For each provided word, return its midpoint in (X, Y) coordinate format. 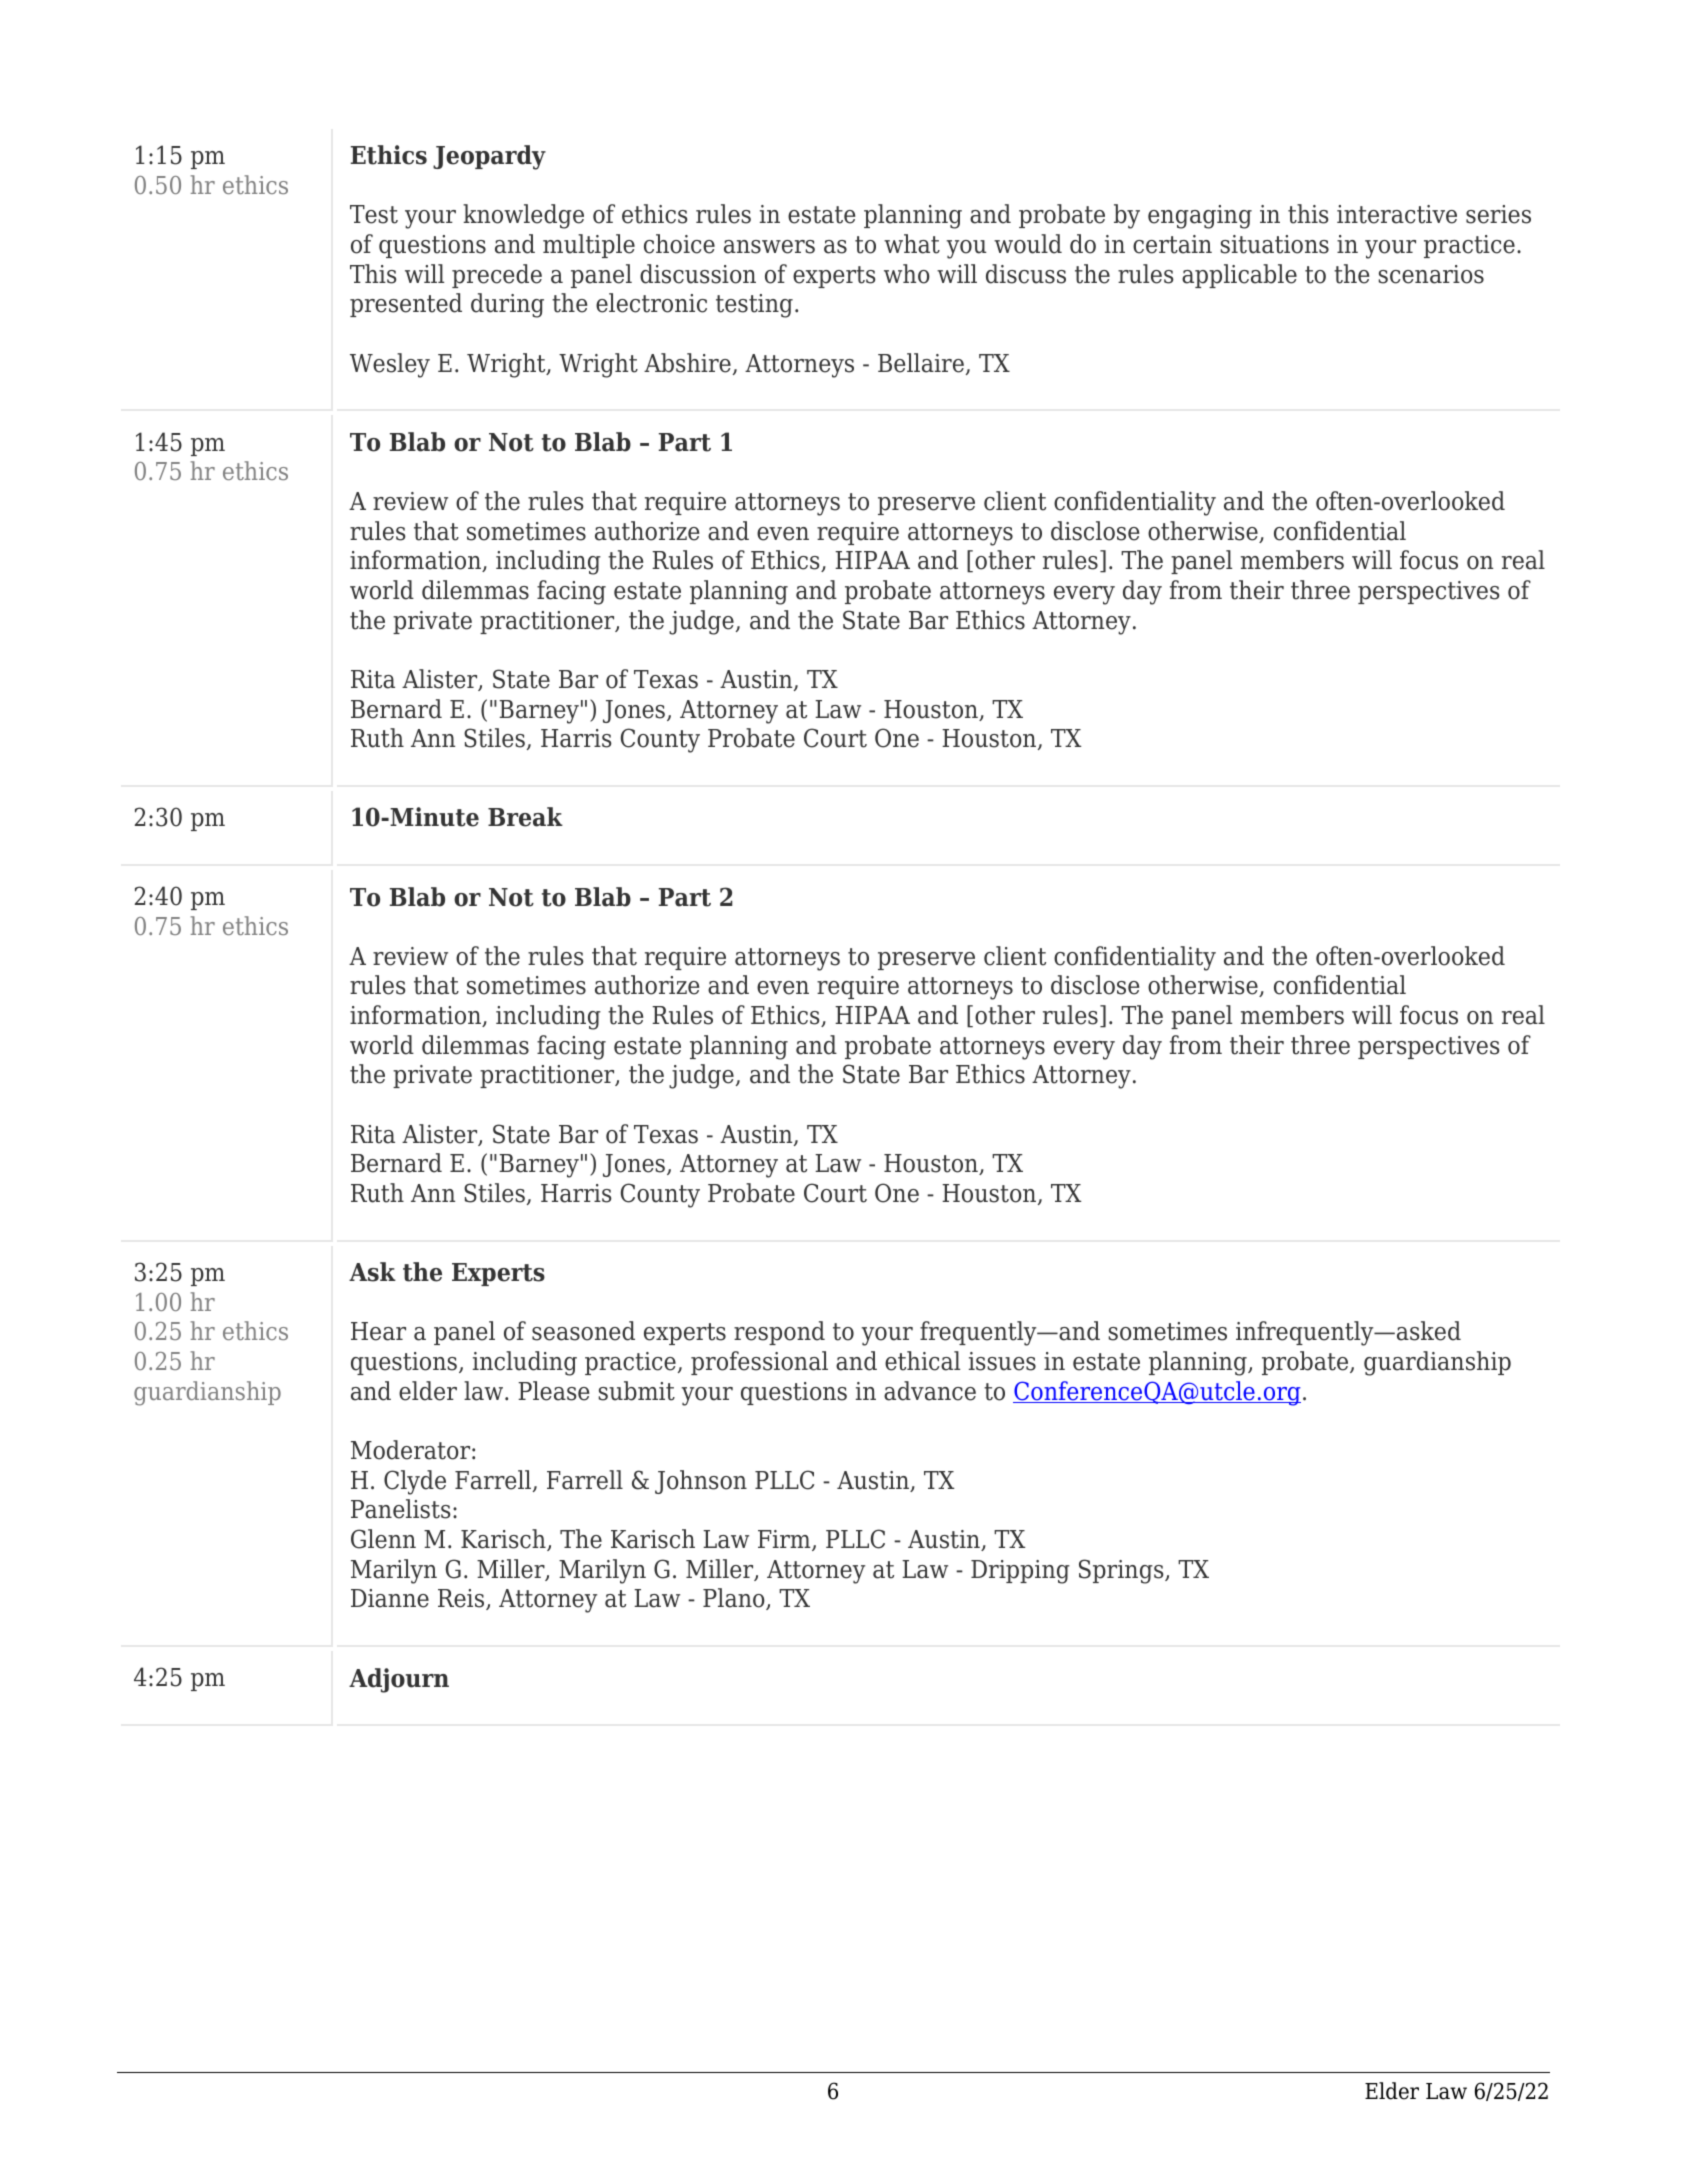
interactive (1397, 214)
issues (1002, 1361)
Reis (462, 1599)
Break (525, 817)
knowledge (523, 216)
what (912, 244)
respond (779, 1333)
